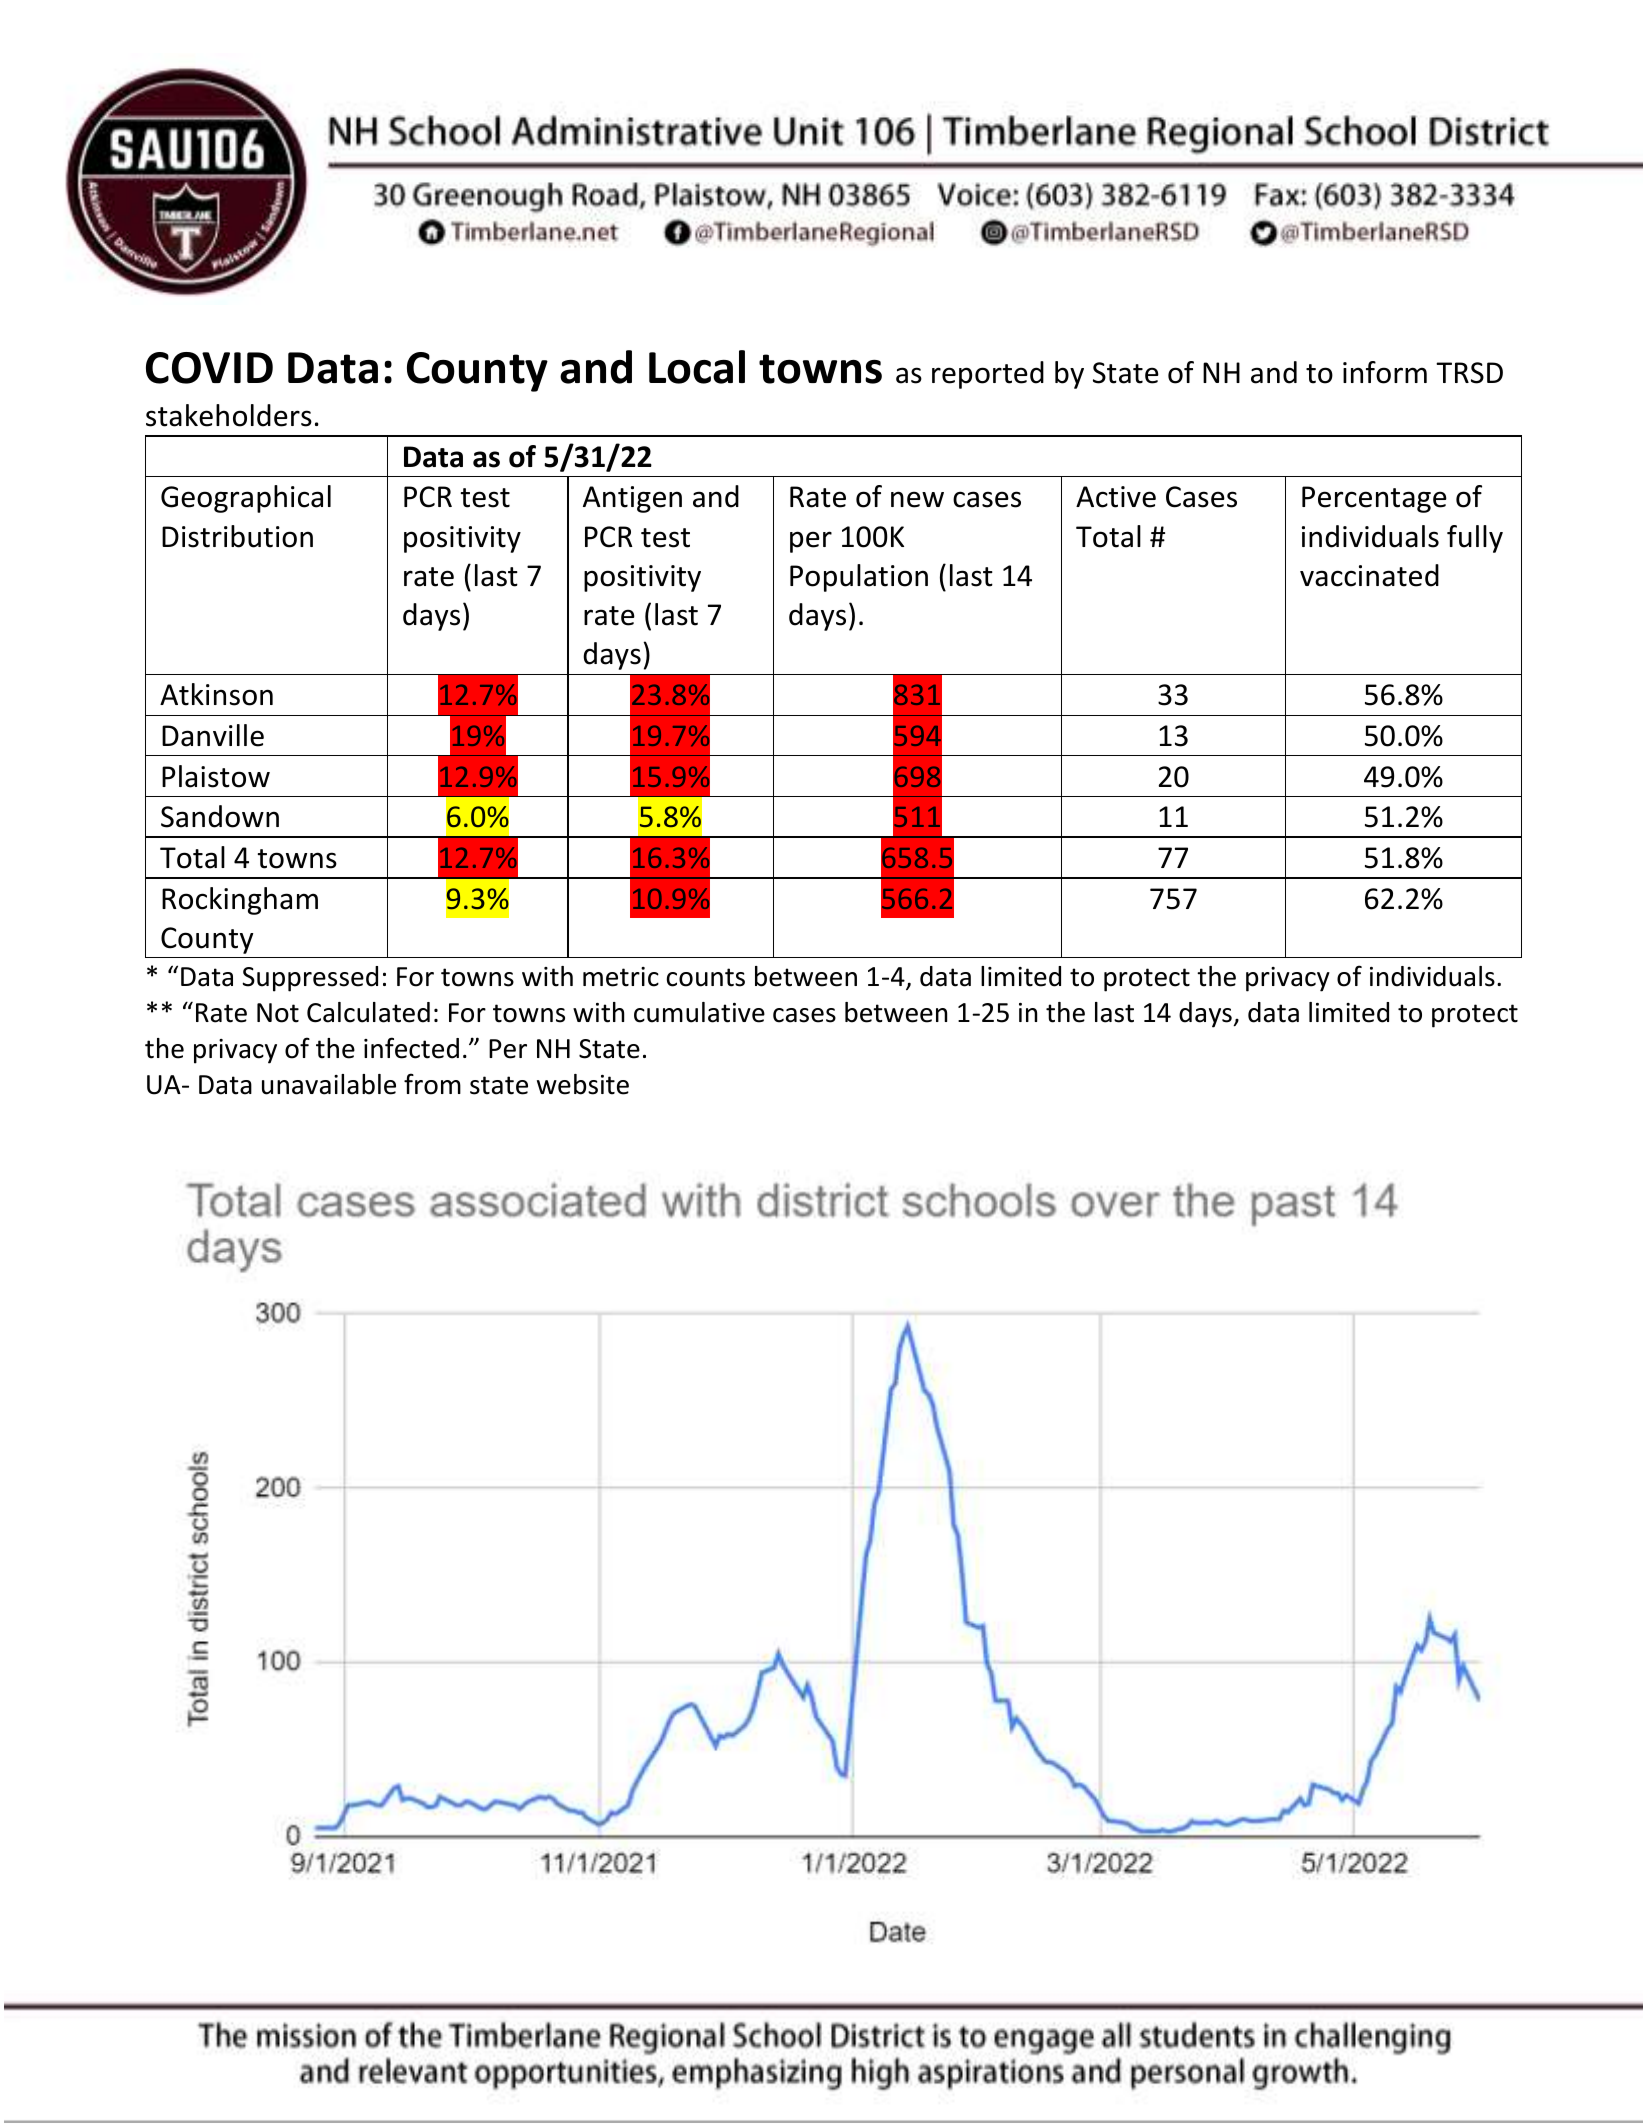 This page has height=2126, width=1643. I want to click on stakeholders, so click(229, 415).
